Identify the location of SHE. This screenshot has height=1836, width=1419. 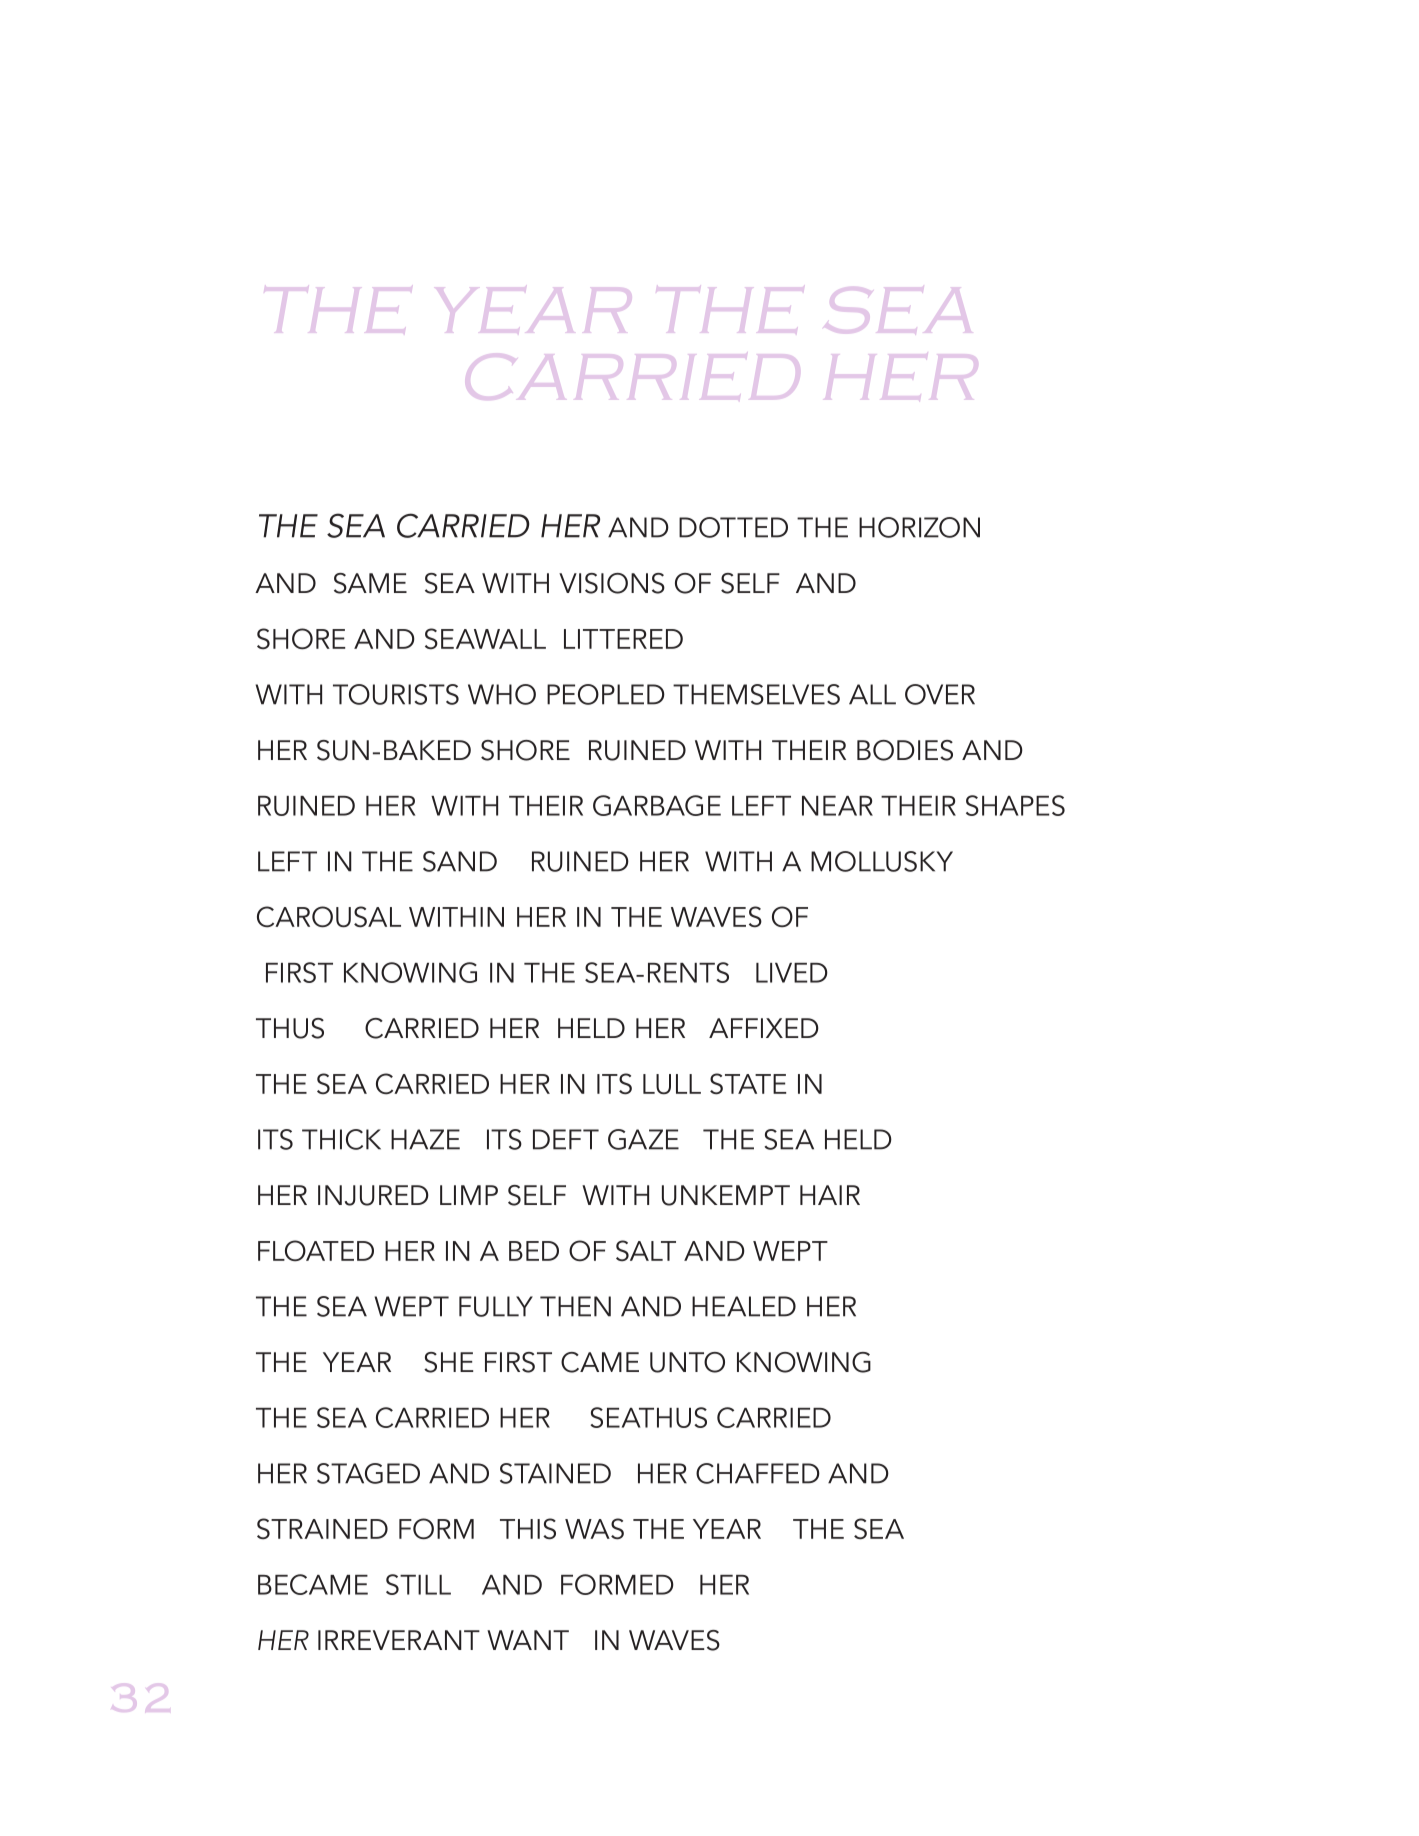
(449, 1362).
